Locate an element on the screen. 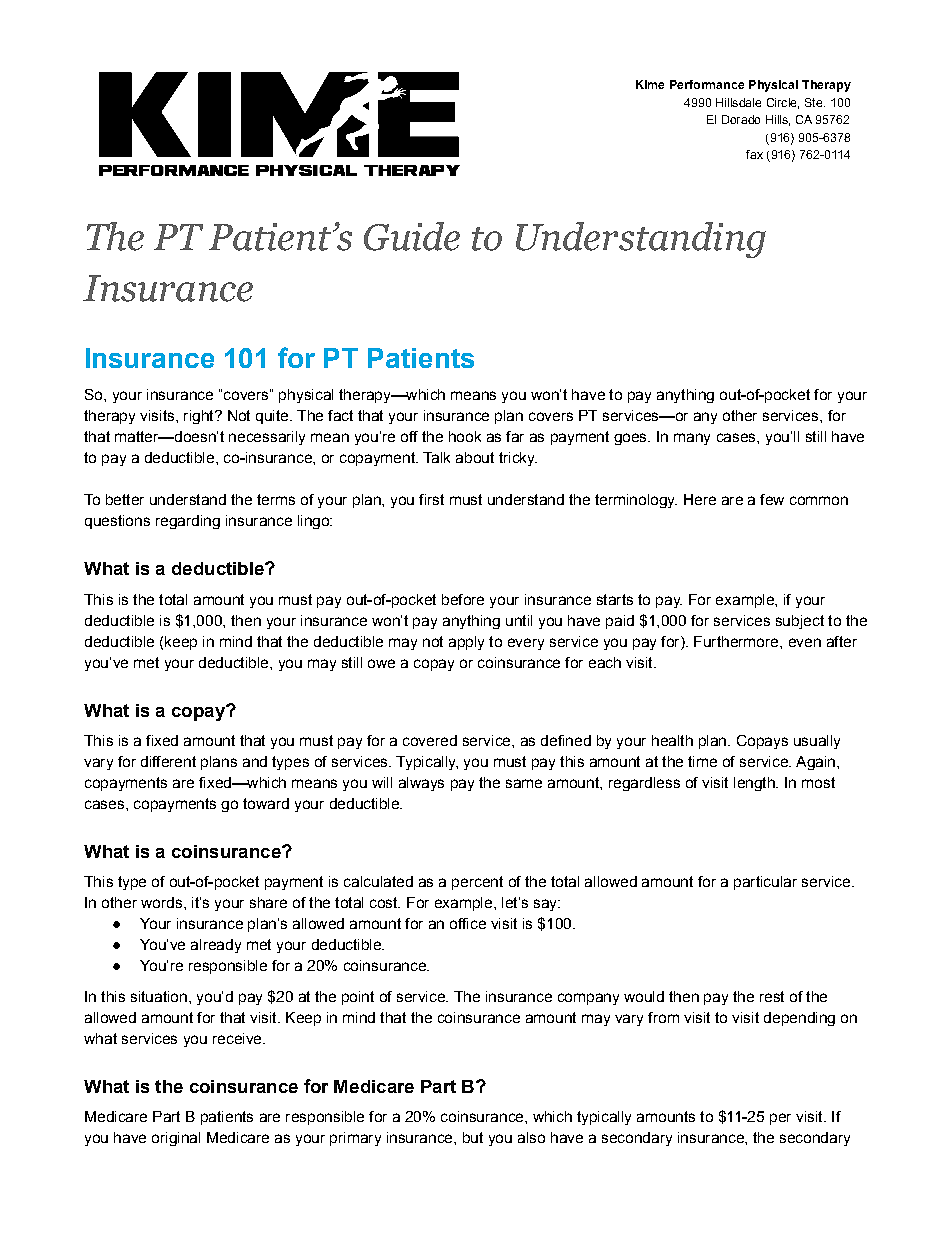 Image resolution: width=952 pixels, height=1233 pixels. hook is located at coordinates (465, 436).
